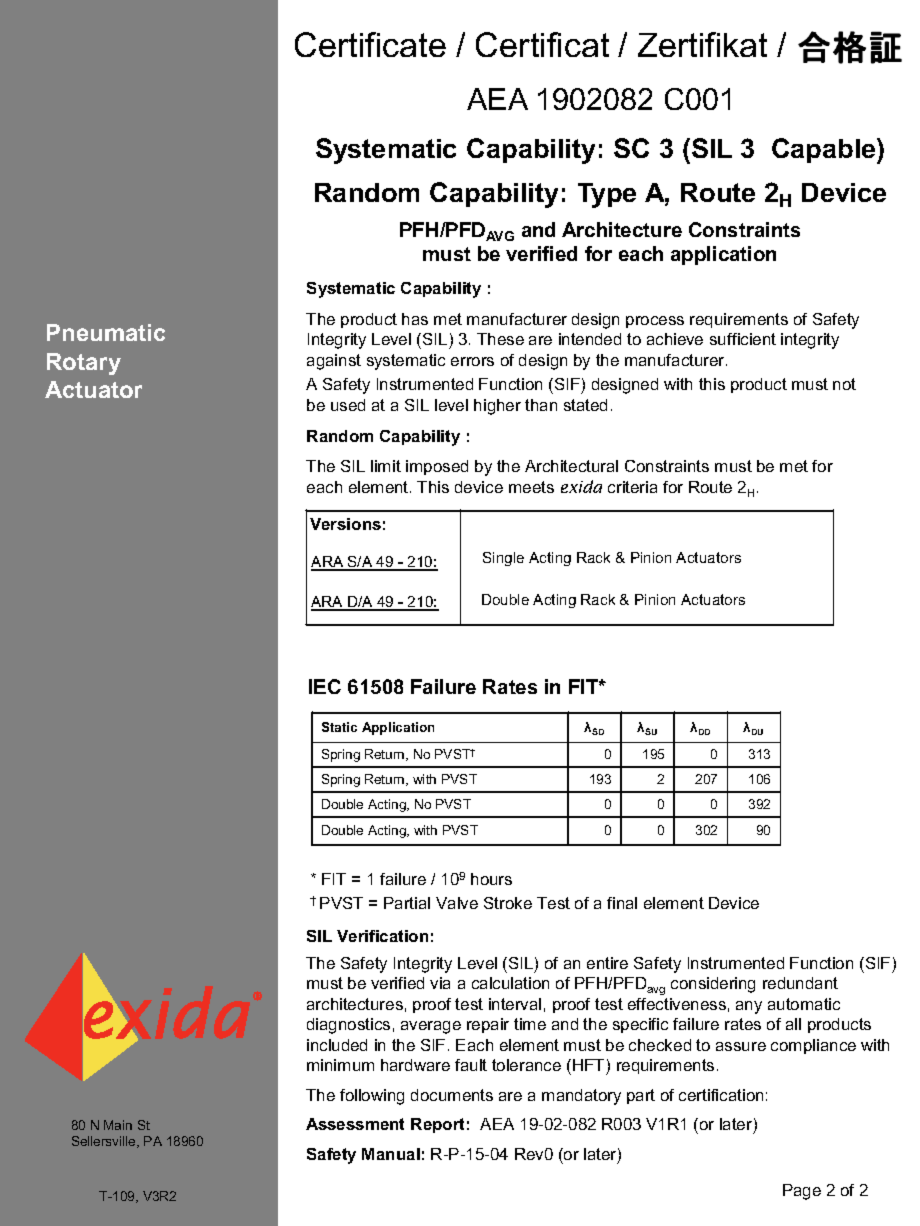 The image size is (920, 1226). I want to click on hours, so click(491, 879).
